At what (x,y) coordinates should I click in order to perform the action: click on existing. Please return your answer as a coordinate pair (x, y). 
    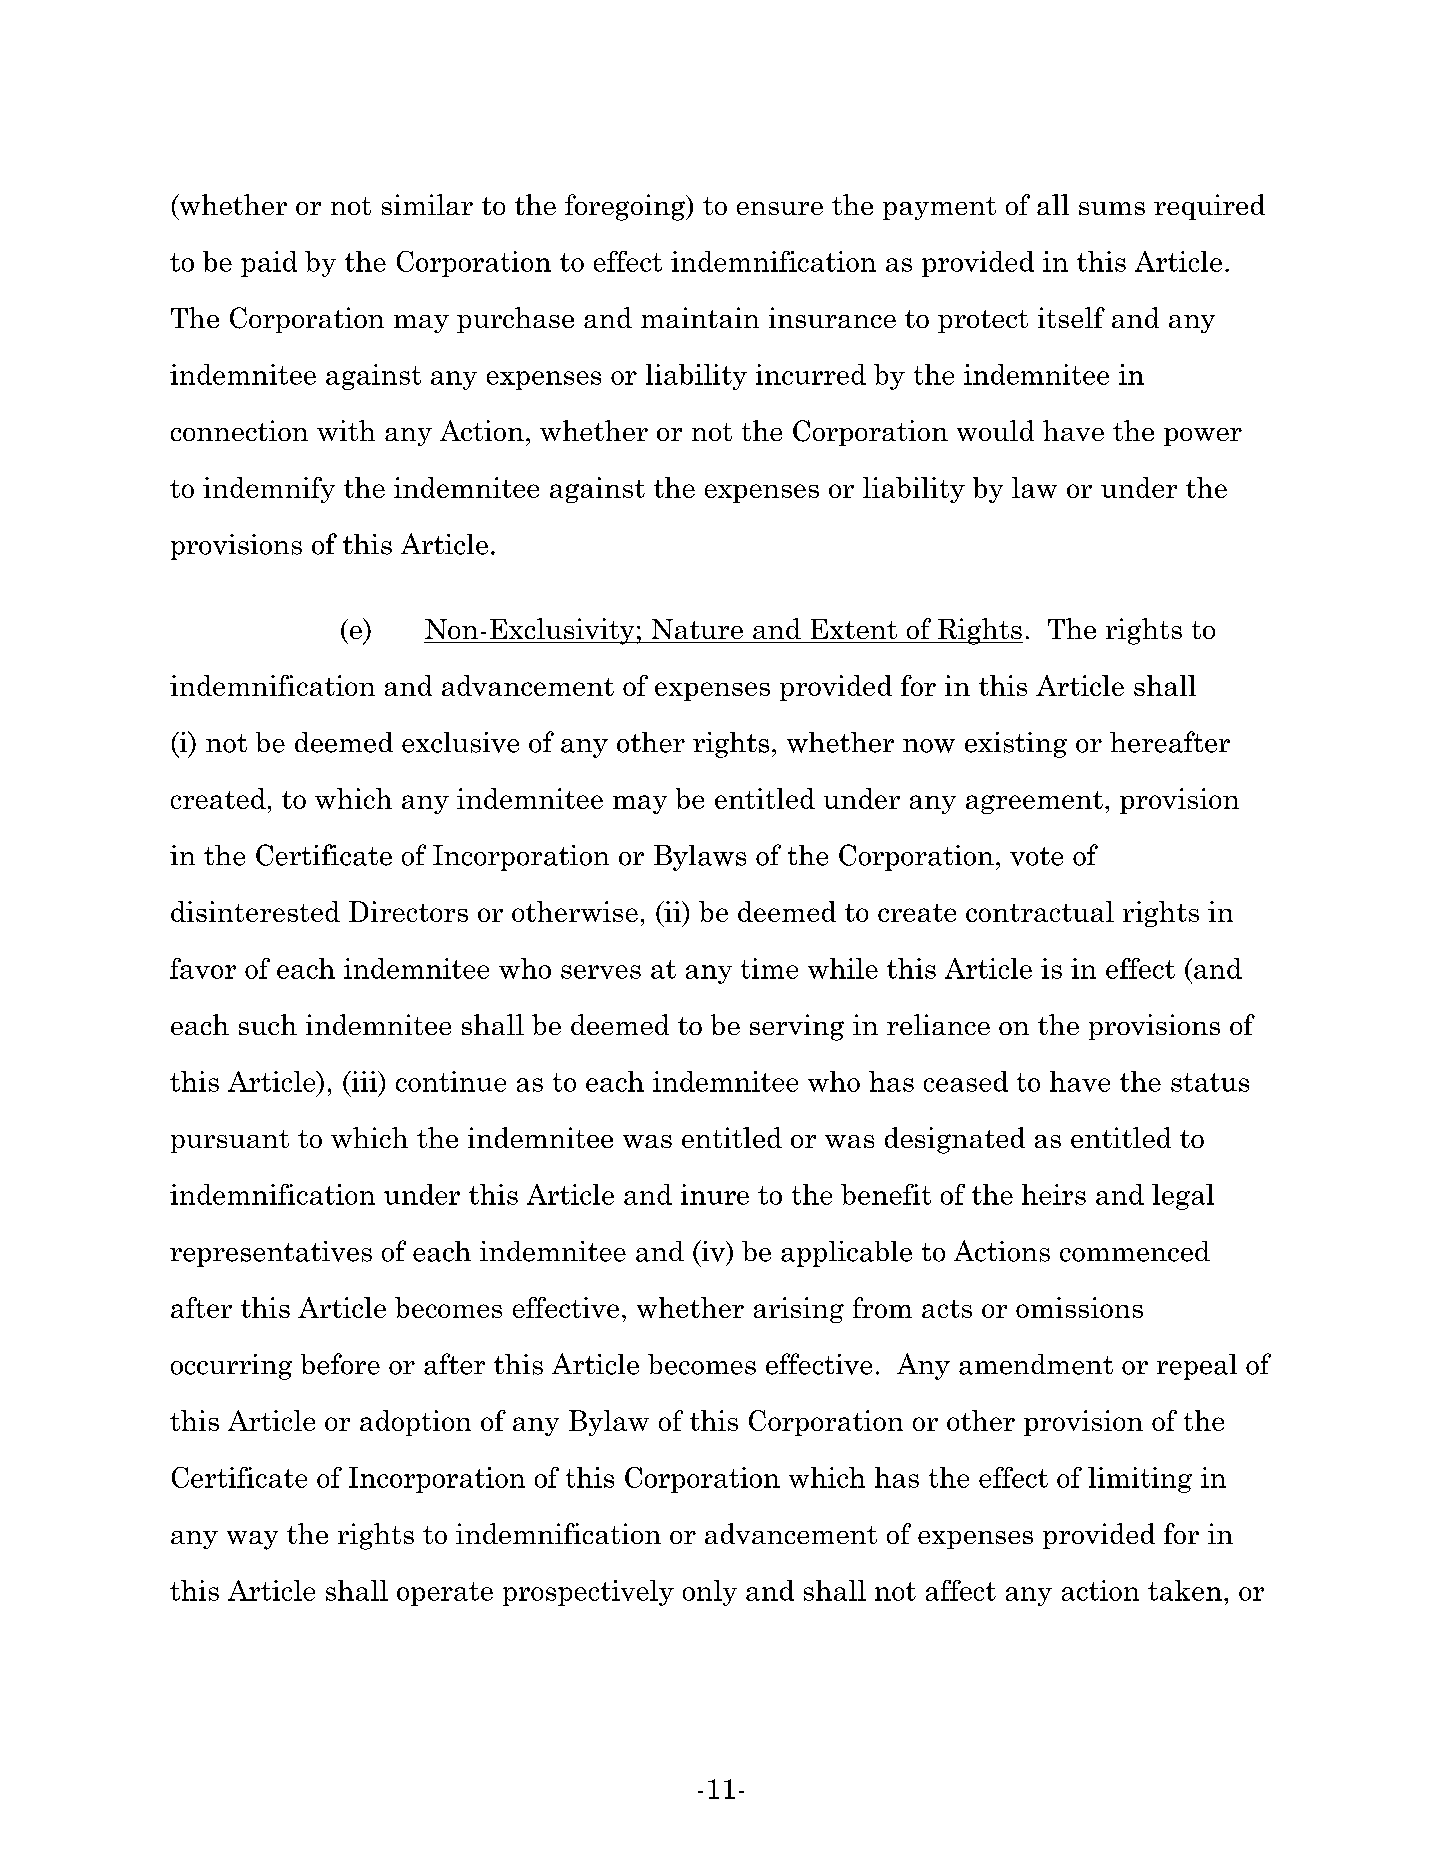
    Looking at the image, I should click on (1016, 745).
